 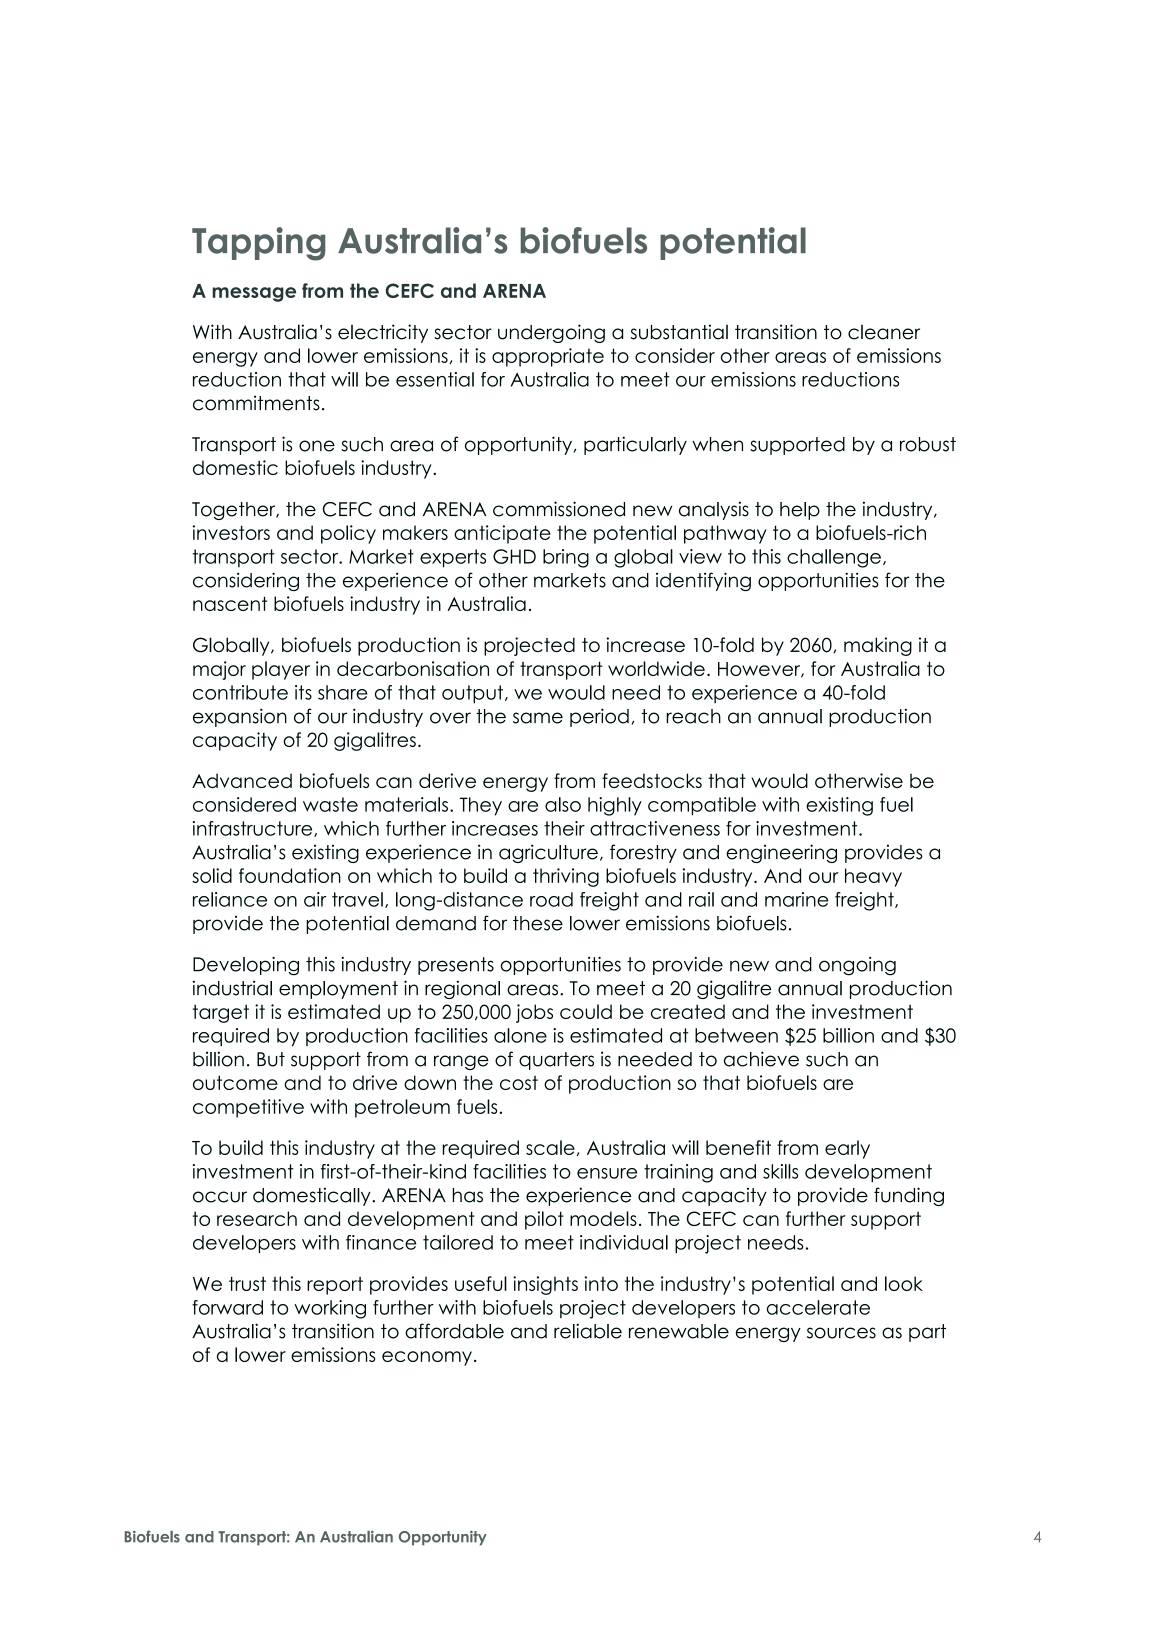 What do you see at coordinates (556, 1061) in the page?
I see `quarters` at bounding box center [556, 1061].
